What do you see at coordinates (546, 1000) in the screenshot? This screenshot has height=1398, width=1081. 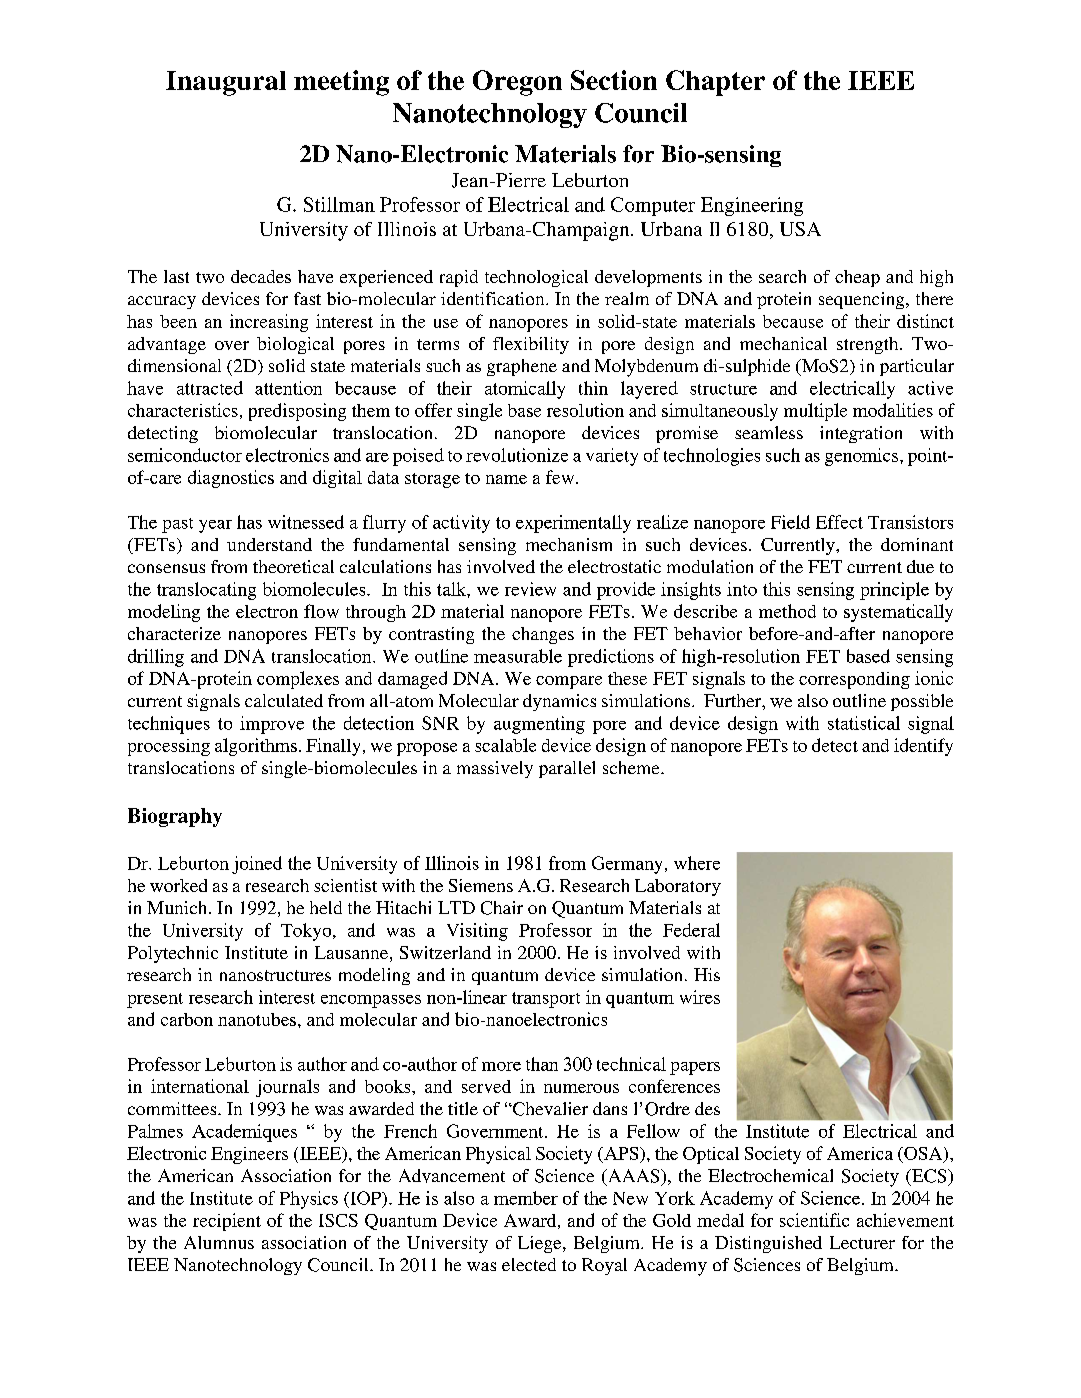 I see `transport` at bounding box center [546, 1000].
